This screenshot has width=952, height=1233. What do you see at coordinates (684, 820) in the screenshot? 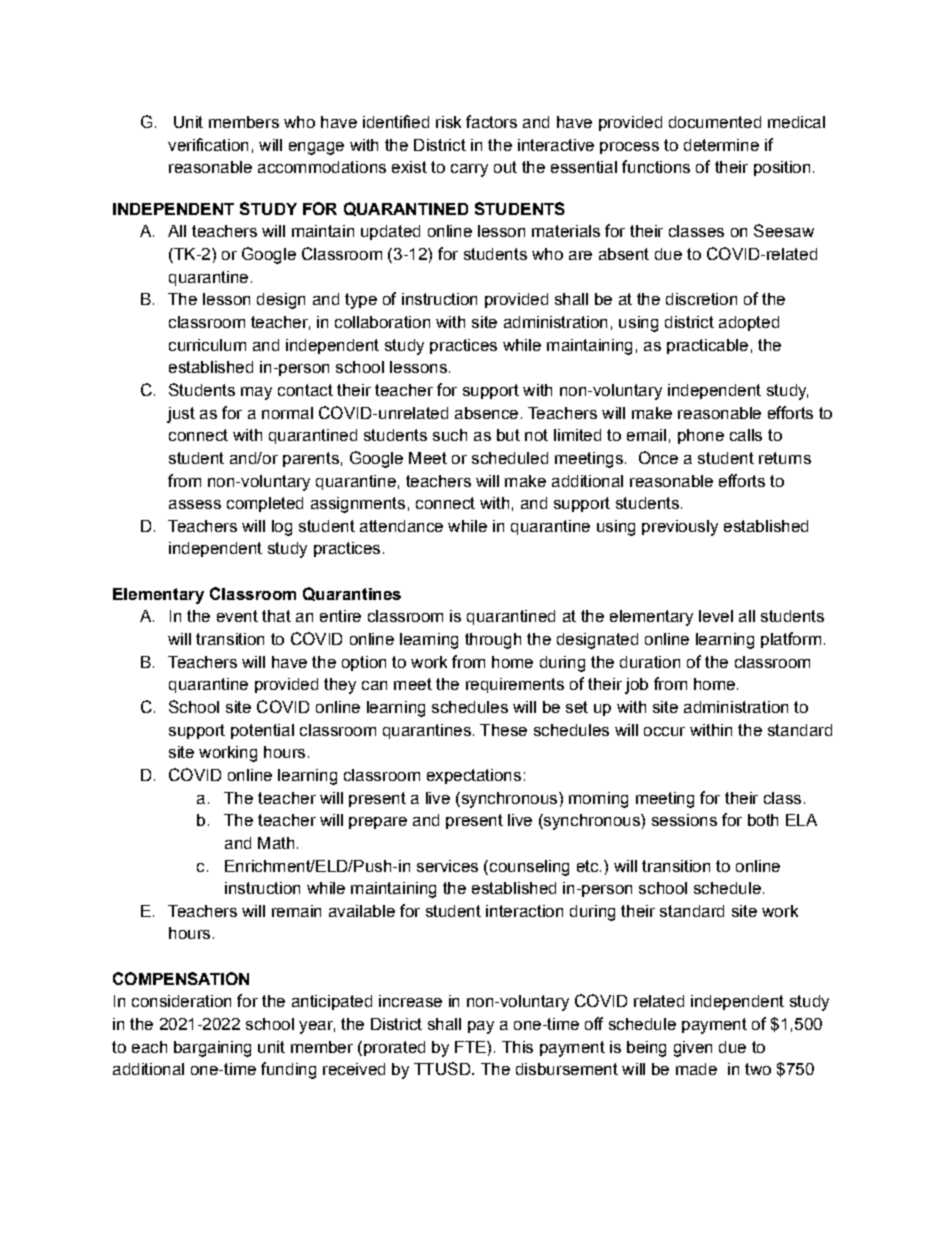
I see `sessions` at bounding box center [684, 820].
